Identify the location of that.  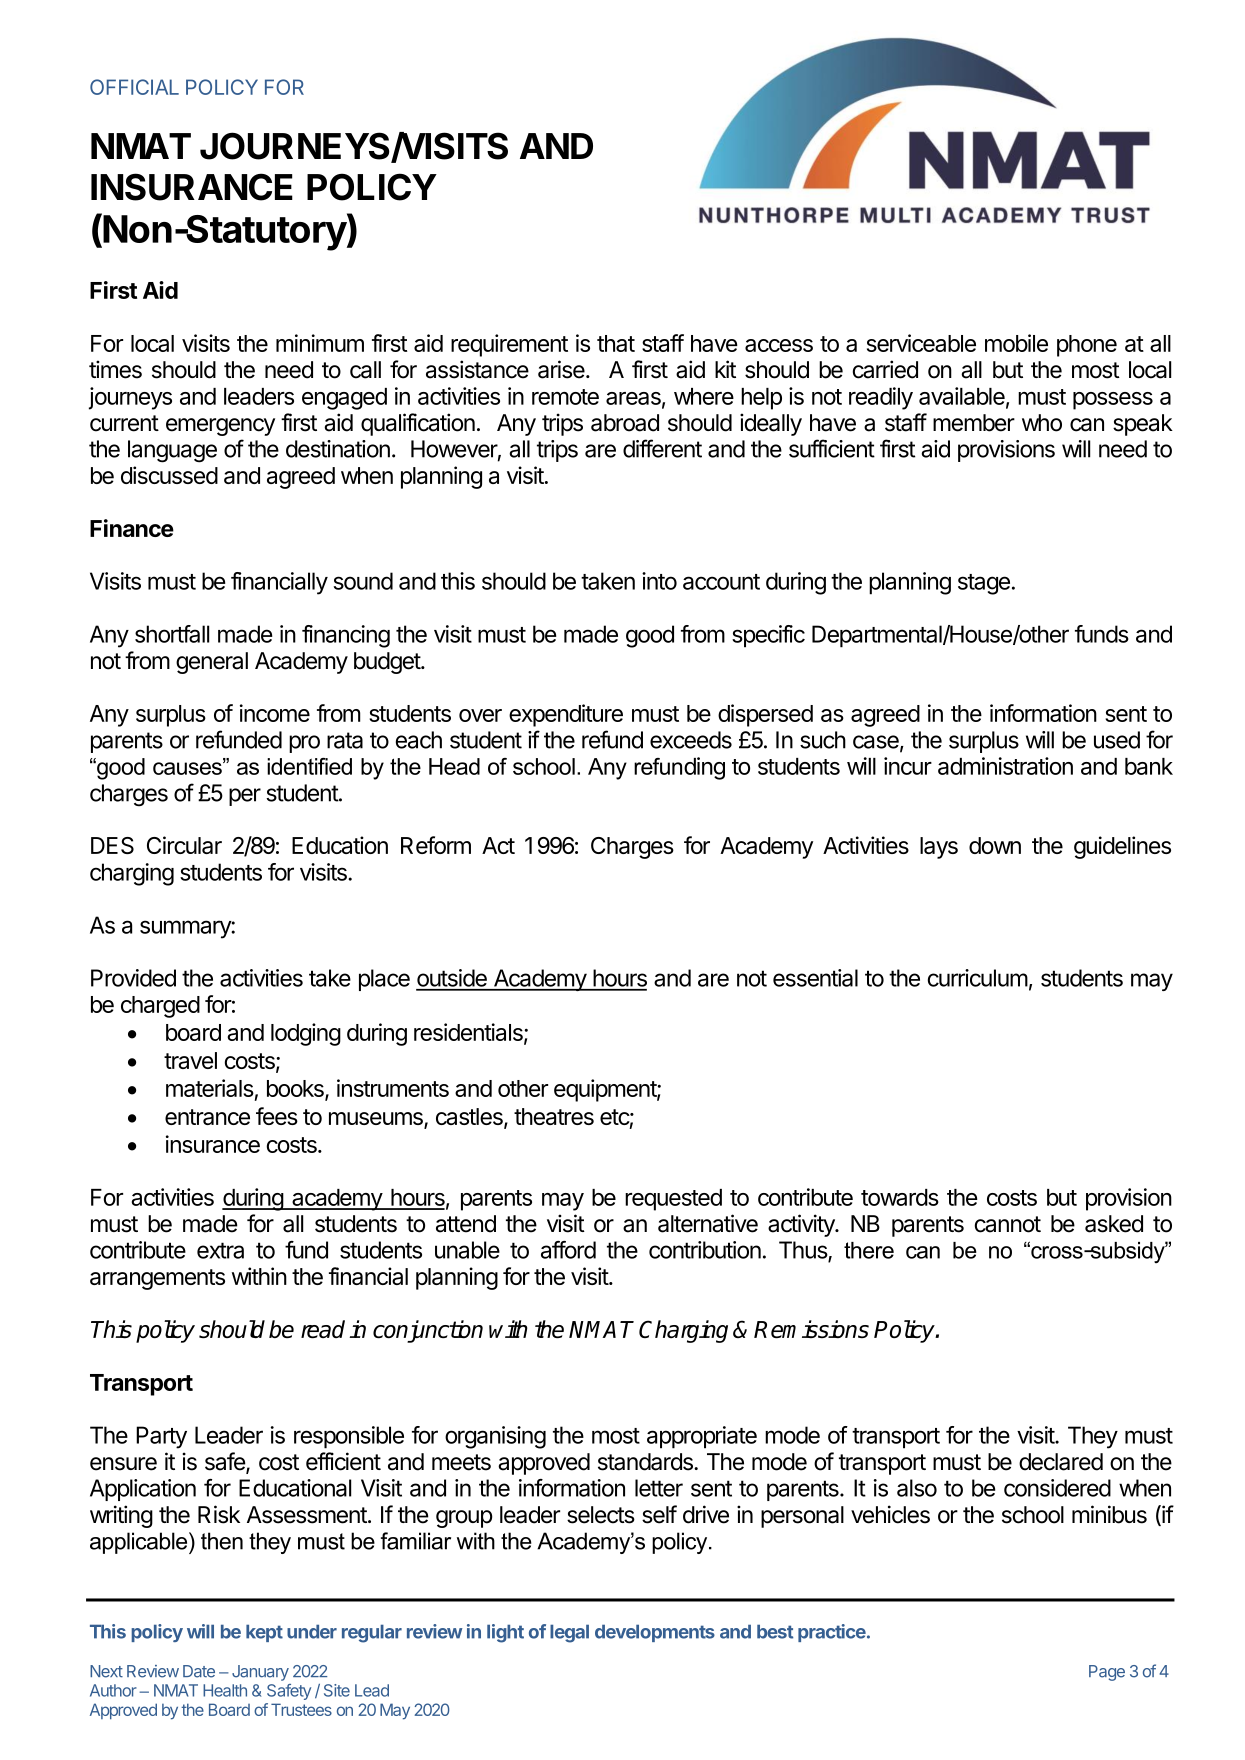
(616, 343).
